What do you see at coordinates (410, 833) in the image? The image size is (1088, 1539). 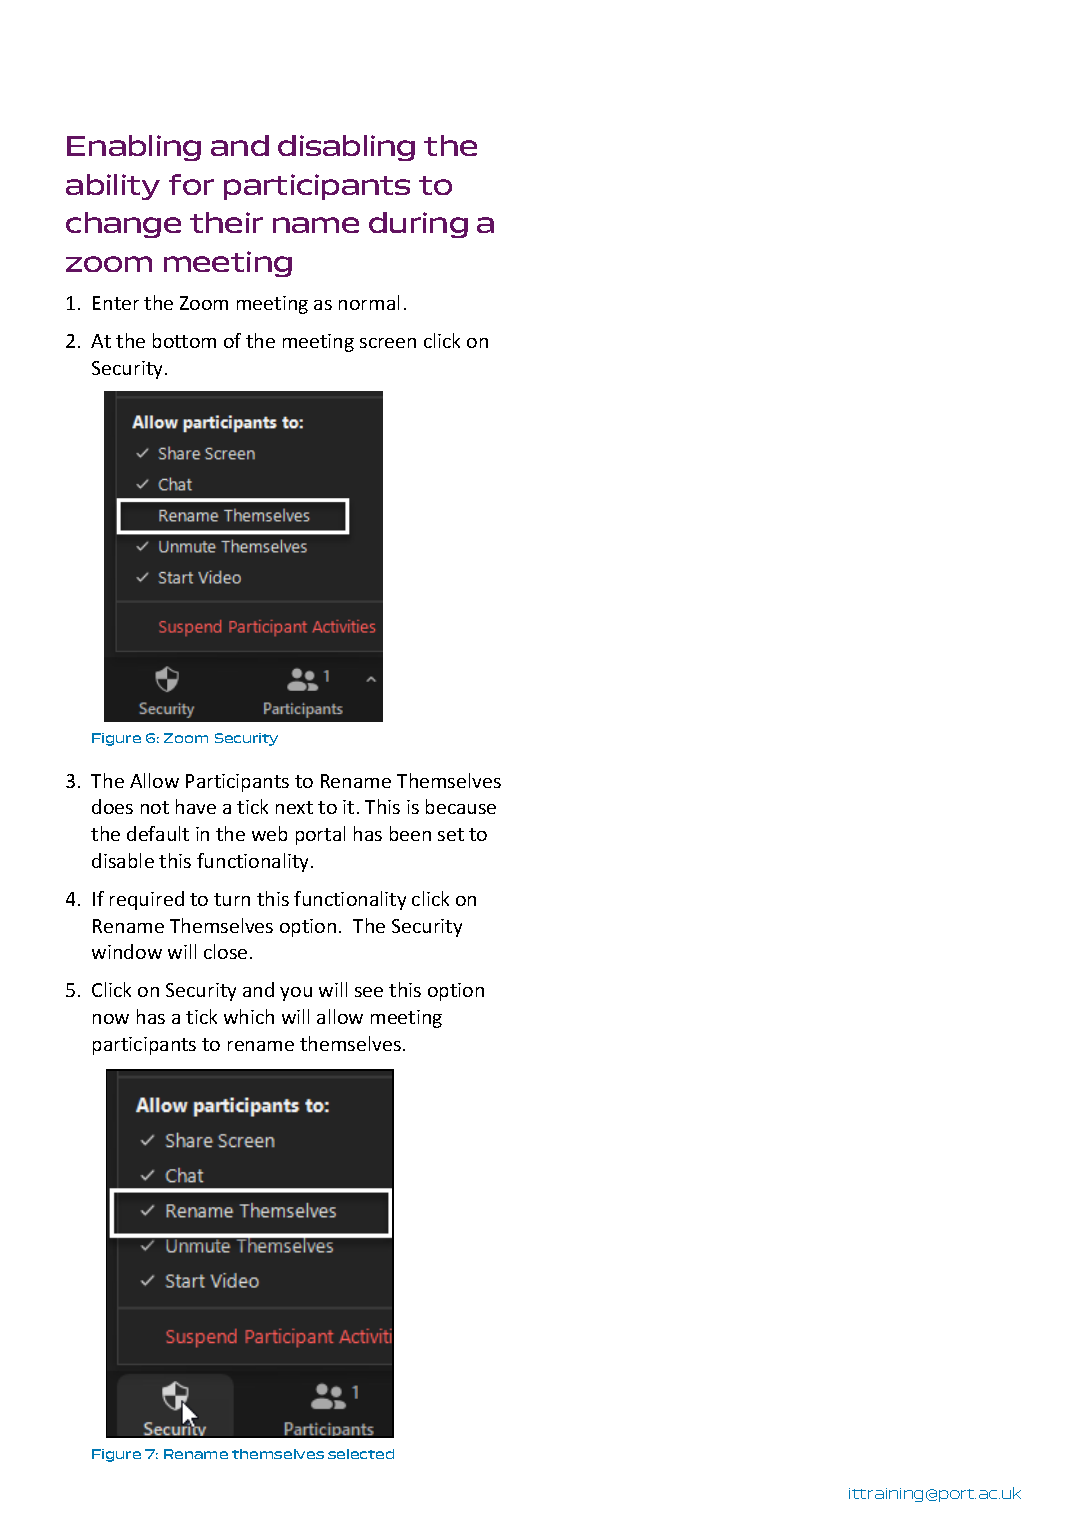 I see `been` at bounding box center [410, 833].
